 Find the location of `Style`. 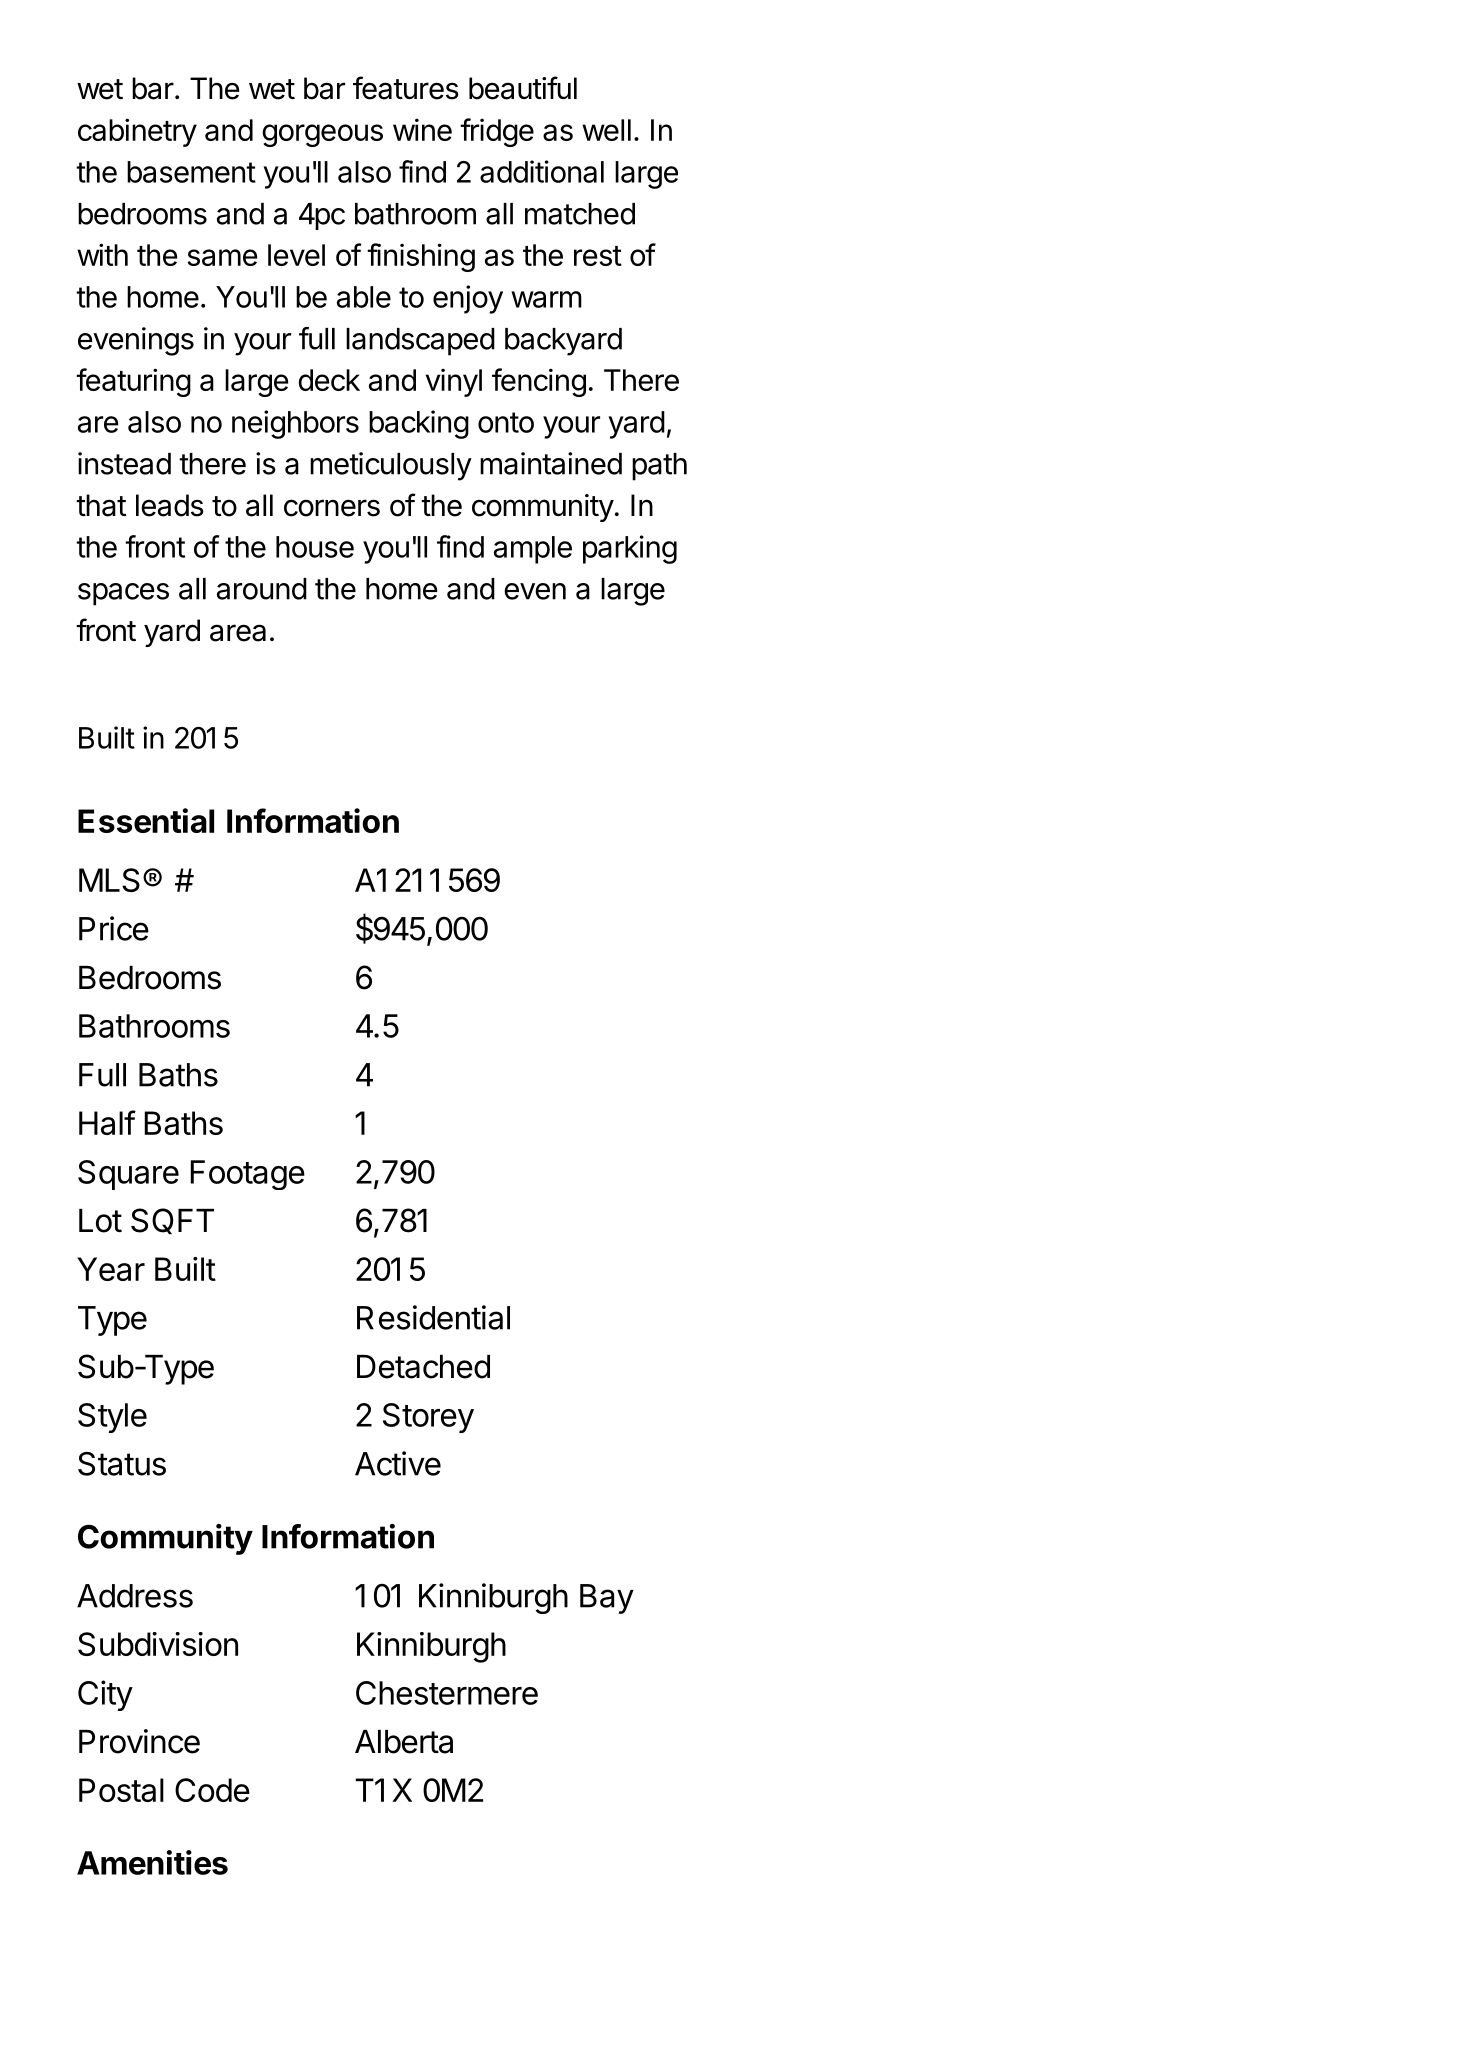

Style is located at coordinates (112, 1418).
